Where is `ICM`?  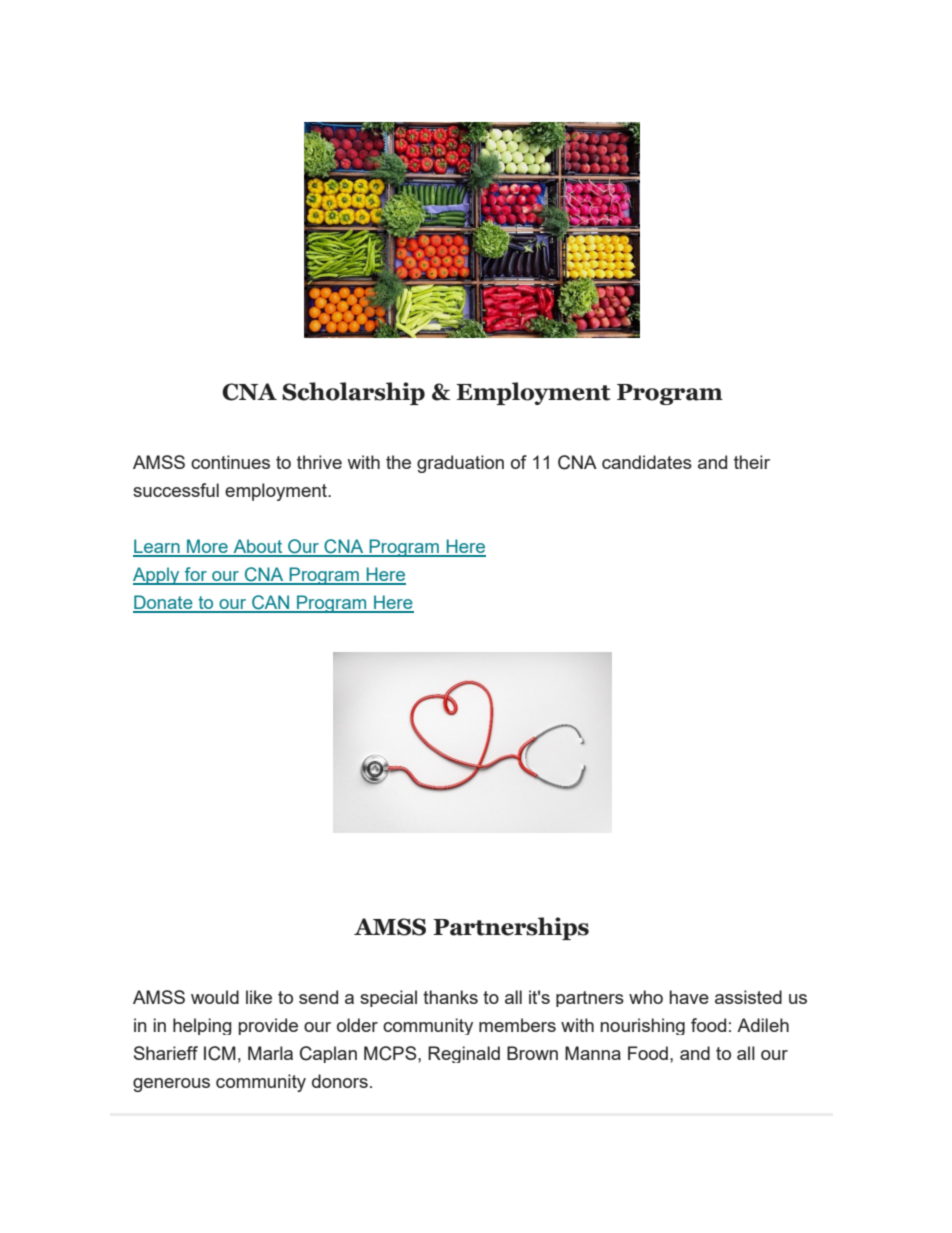
ICM is located at coordinates (220, 1053).
